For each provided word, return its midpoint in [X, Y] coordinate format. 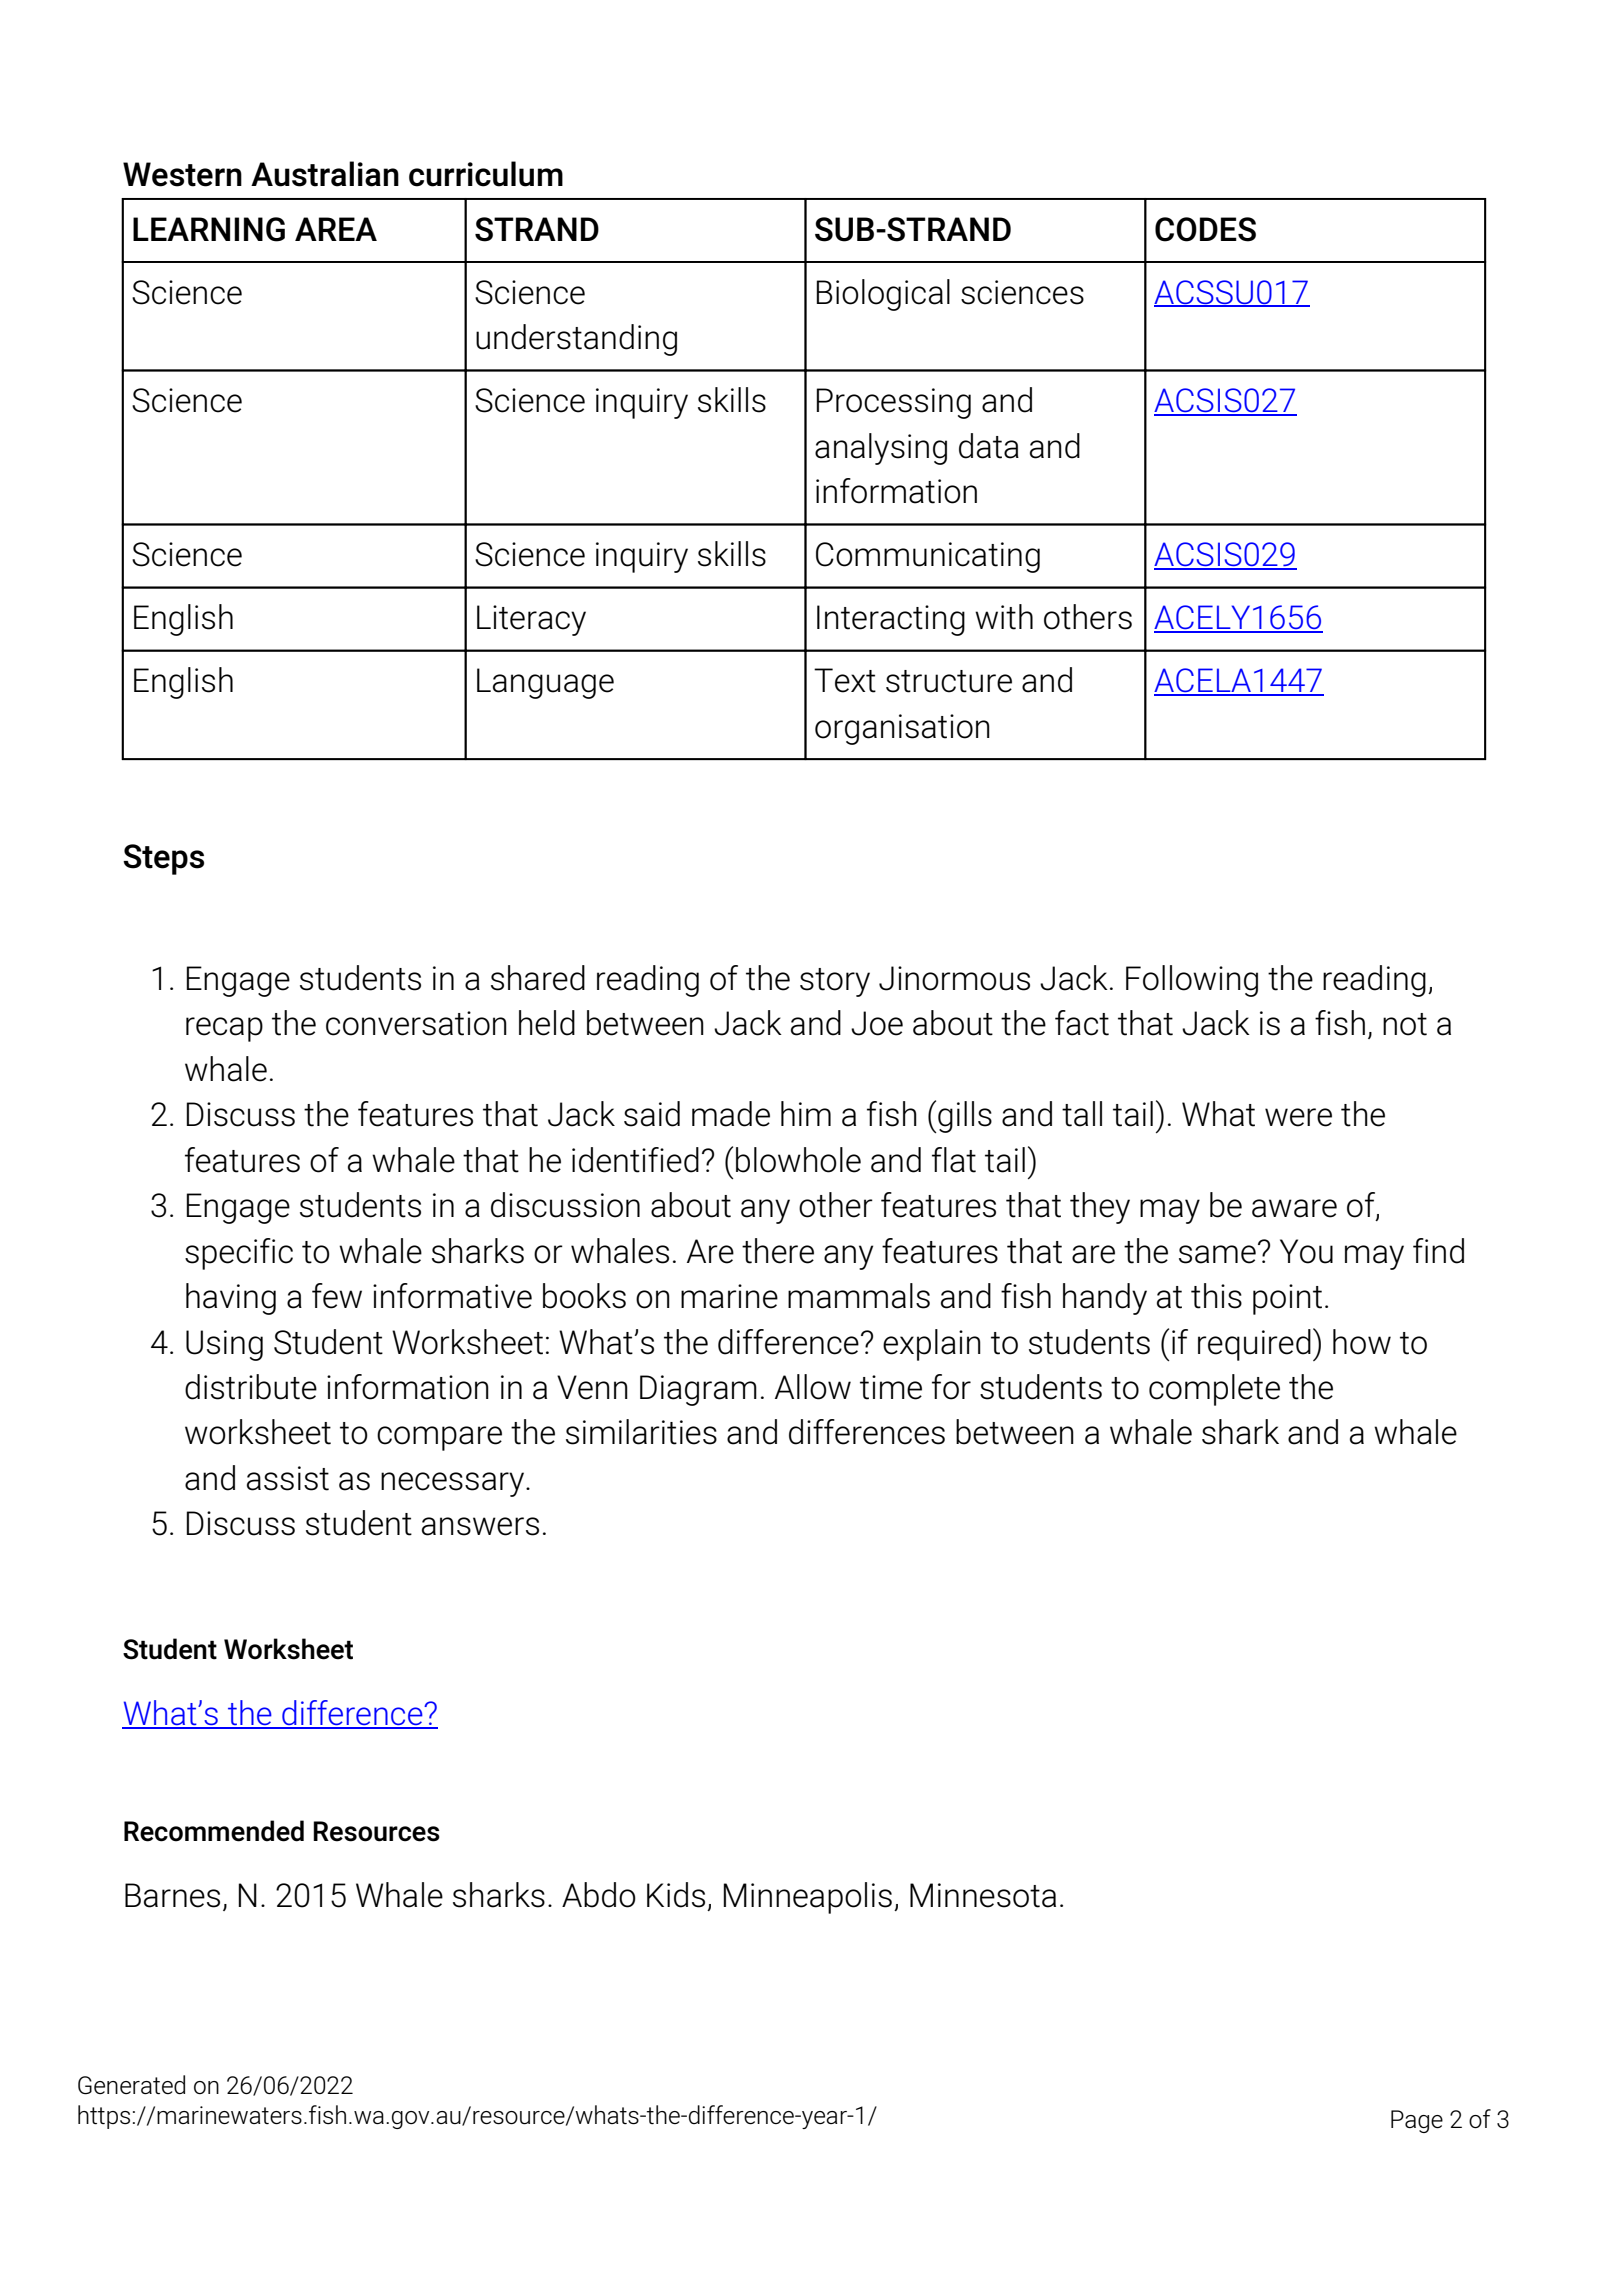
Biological [883, 295]
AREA [336, 229]
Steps [163, 859]
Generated [131, 2085]
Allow [813, 1387]
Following [1192, 981]
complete [1214, 1390]
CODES [1205, 229]
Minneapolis [808, 1898]
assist [288, 1478]
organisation [902, 729]
